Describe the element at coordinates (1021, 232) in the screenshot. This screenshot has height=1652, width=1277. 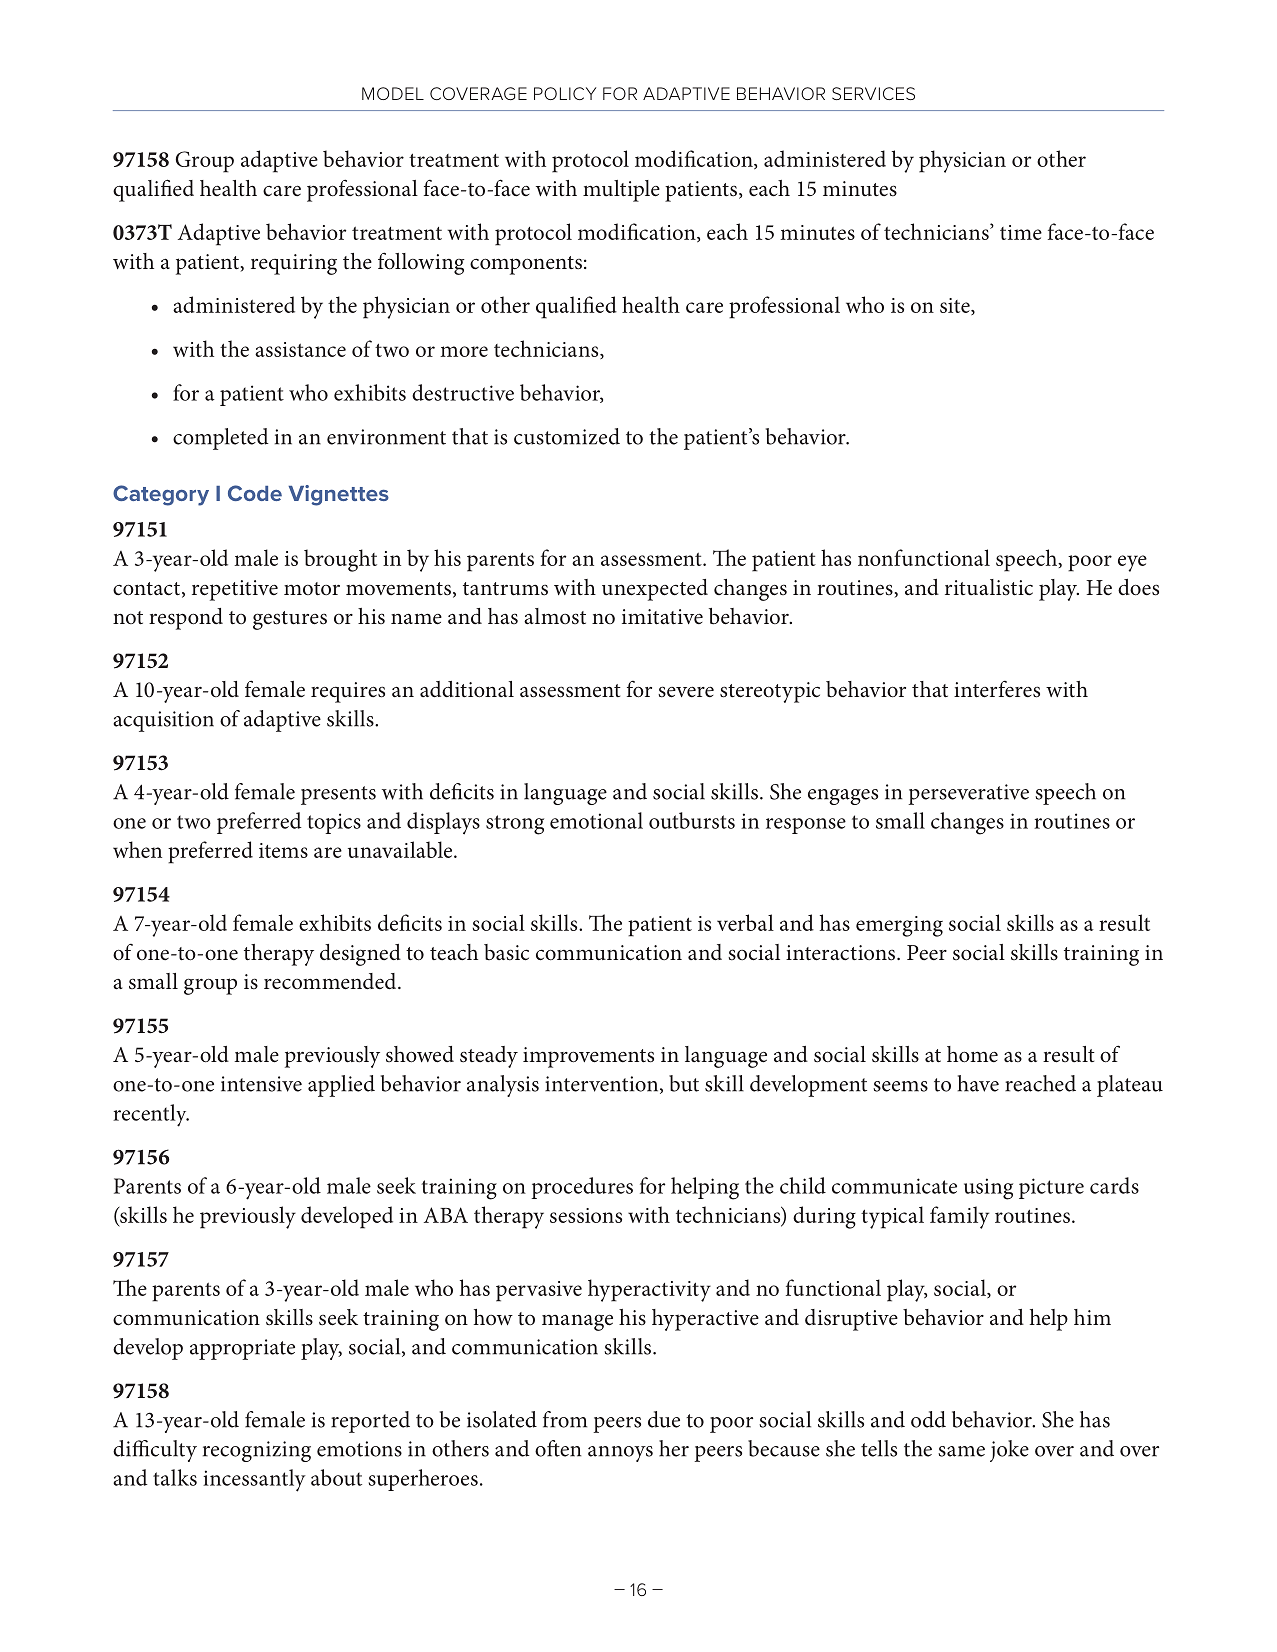
I see `time` at that location.
